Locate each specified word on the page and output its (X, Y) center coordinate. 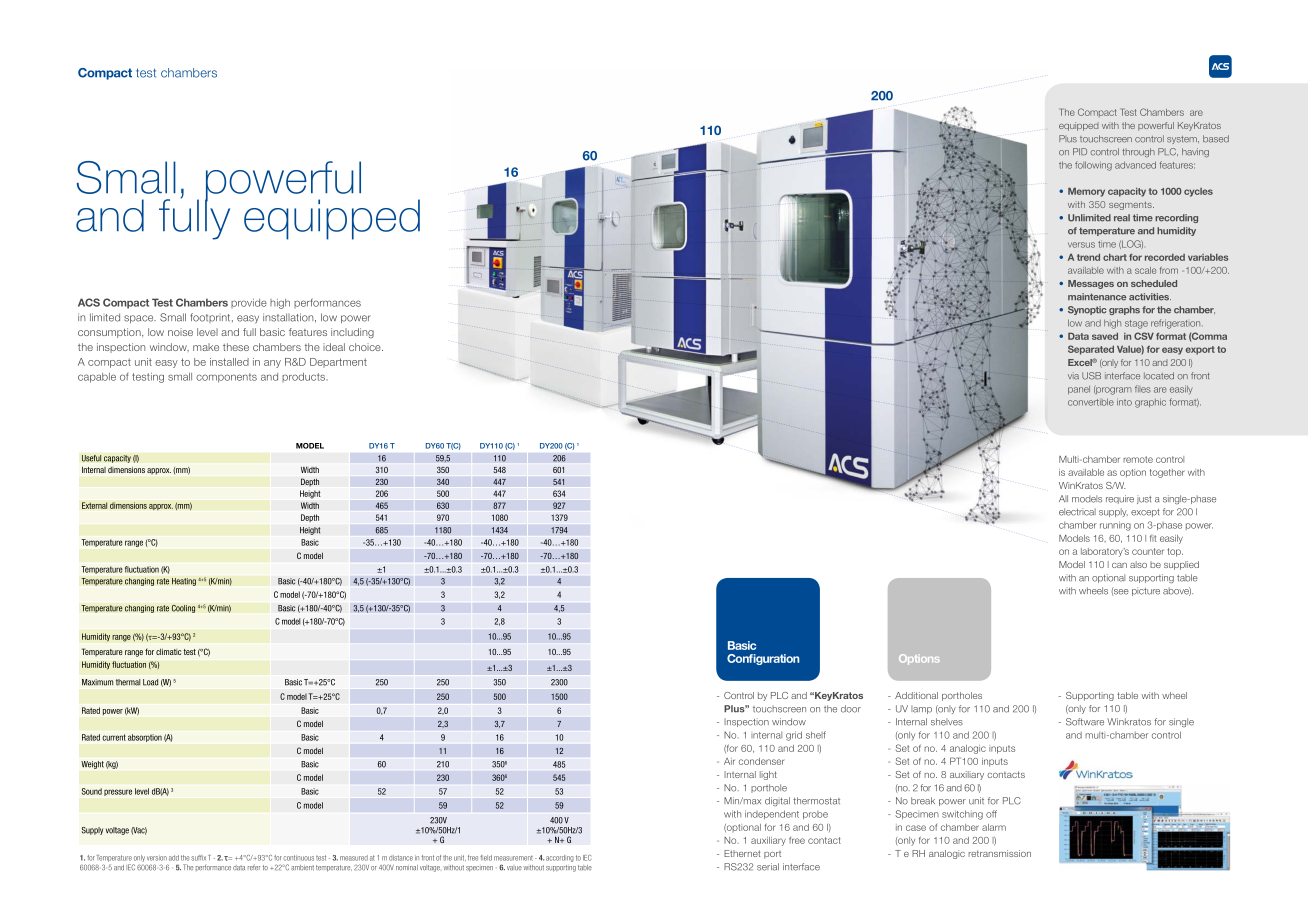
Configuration (763, 659)
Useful (92, 458)
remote (1138, 459)
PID (1080, 151)
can (1119, 565)
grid (794, 736)
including (352, 333)
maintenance (1097, 297)
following (1093, 166)
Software (1085, 722)
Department (338, 363)
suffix (198, 858)
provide (249, 303)
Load (150, 682)
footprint (211, 318)
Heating (184, 582)
